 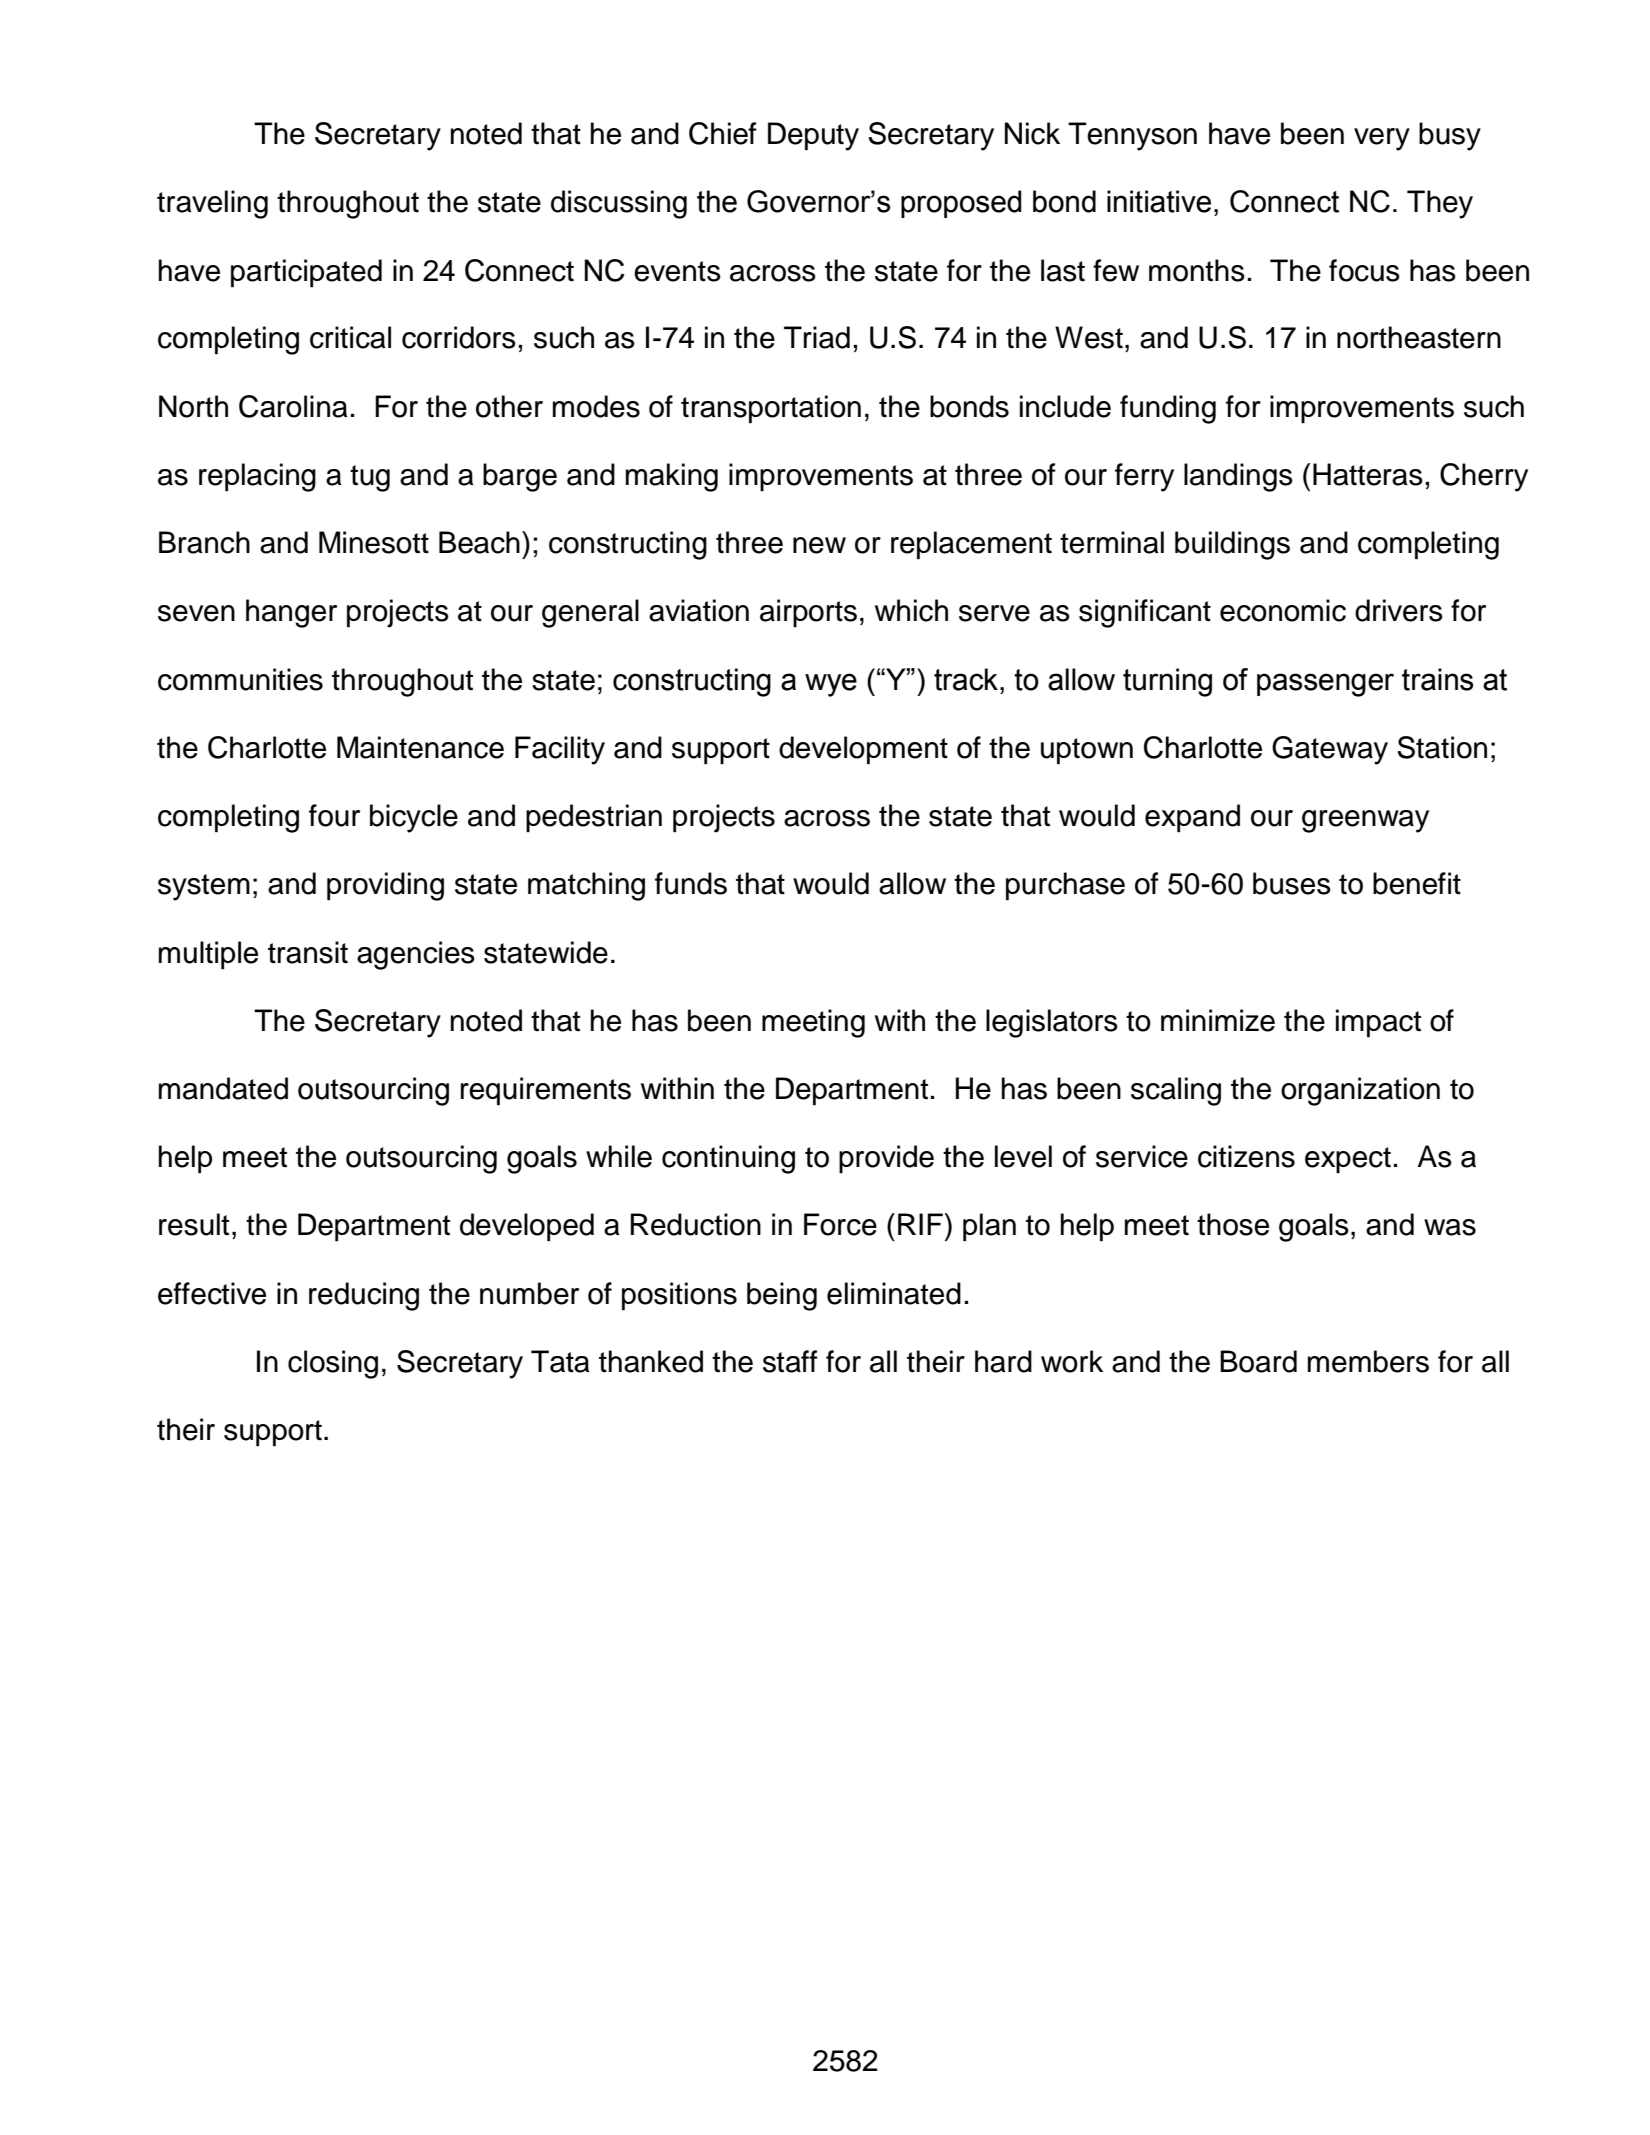 What do you see at coordinates (813, 136) in the document?
I see `Deputy` at bounding box center [813, 136].
